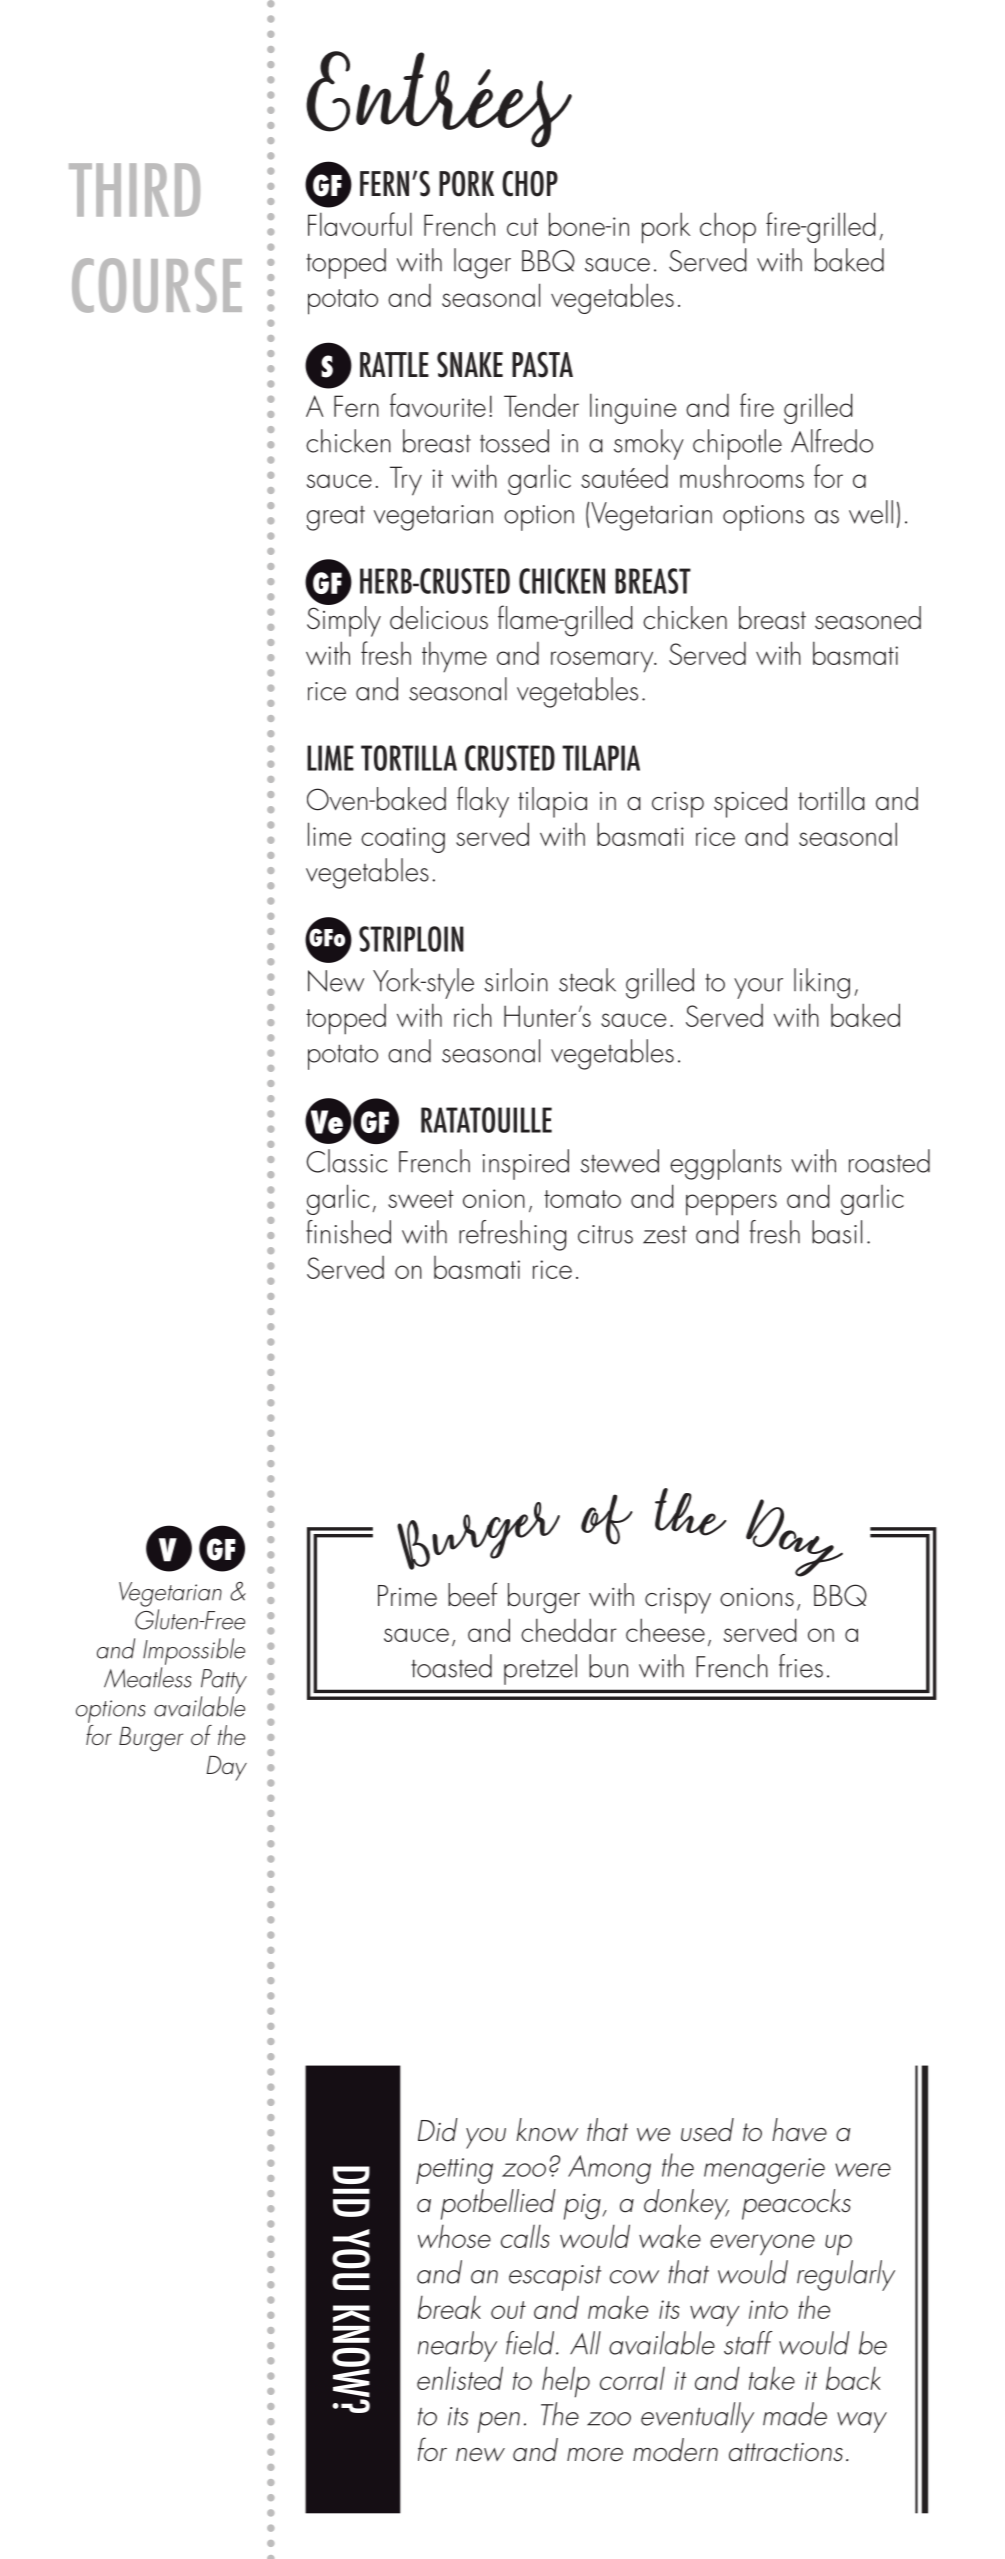 The image size is (1005, 2559). What do you see at coordinates (346, 1161) in the screenshot?
I see `Classic` at bounding box center [346, 1161].
